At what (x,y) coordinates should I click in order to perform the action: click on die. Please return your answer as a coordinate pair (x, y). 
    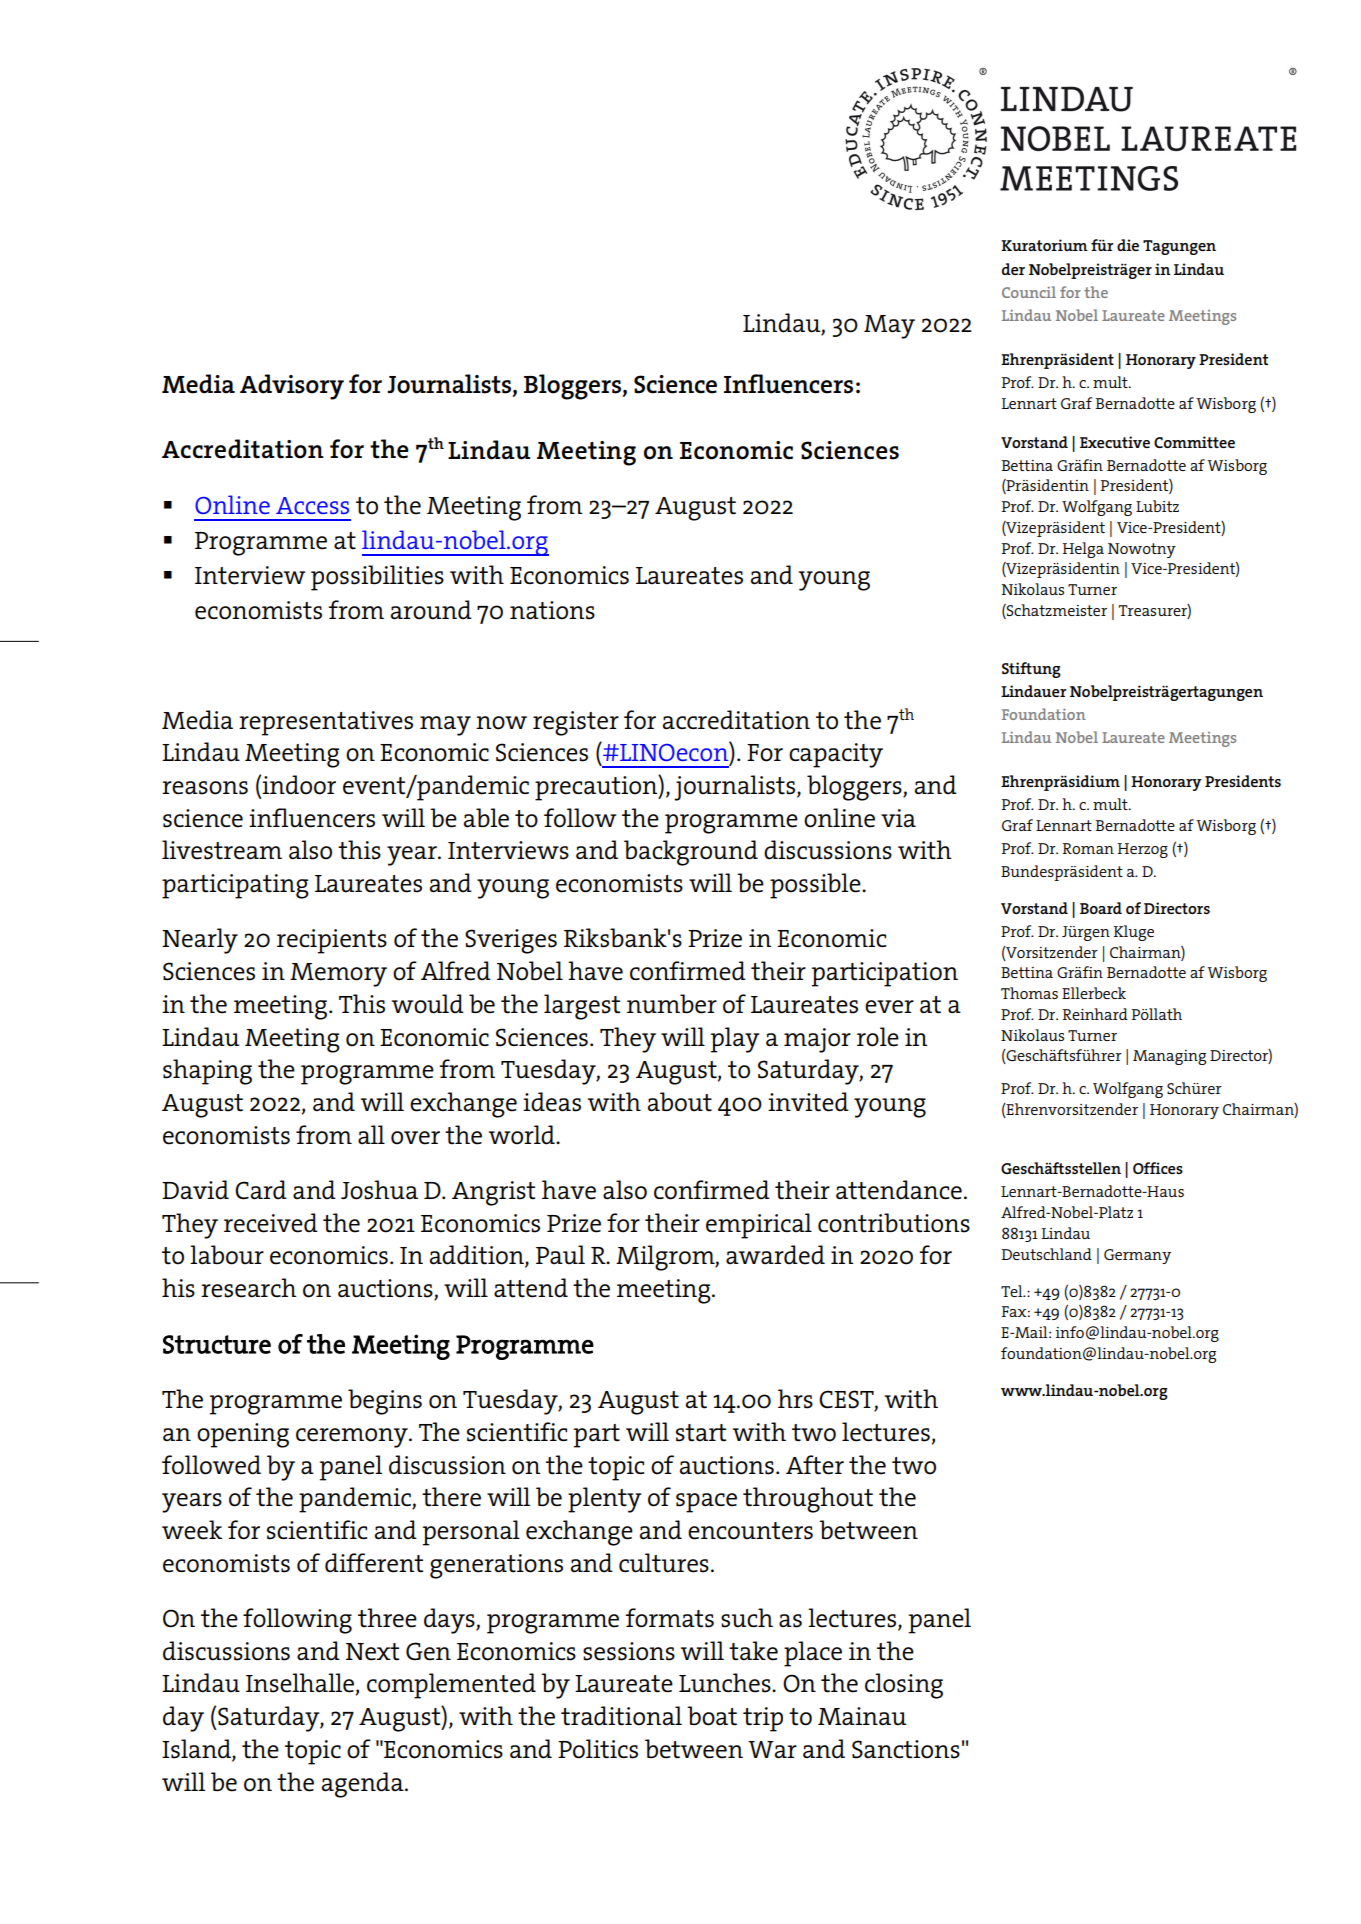
    Looking at the image, I should click on (1128, 245).
